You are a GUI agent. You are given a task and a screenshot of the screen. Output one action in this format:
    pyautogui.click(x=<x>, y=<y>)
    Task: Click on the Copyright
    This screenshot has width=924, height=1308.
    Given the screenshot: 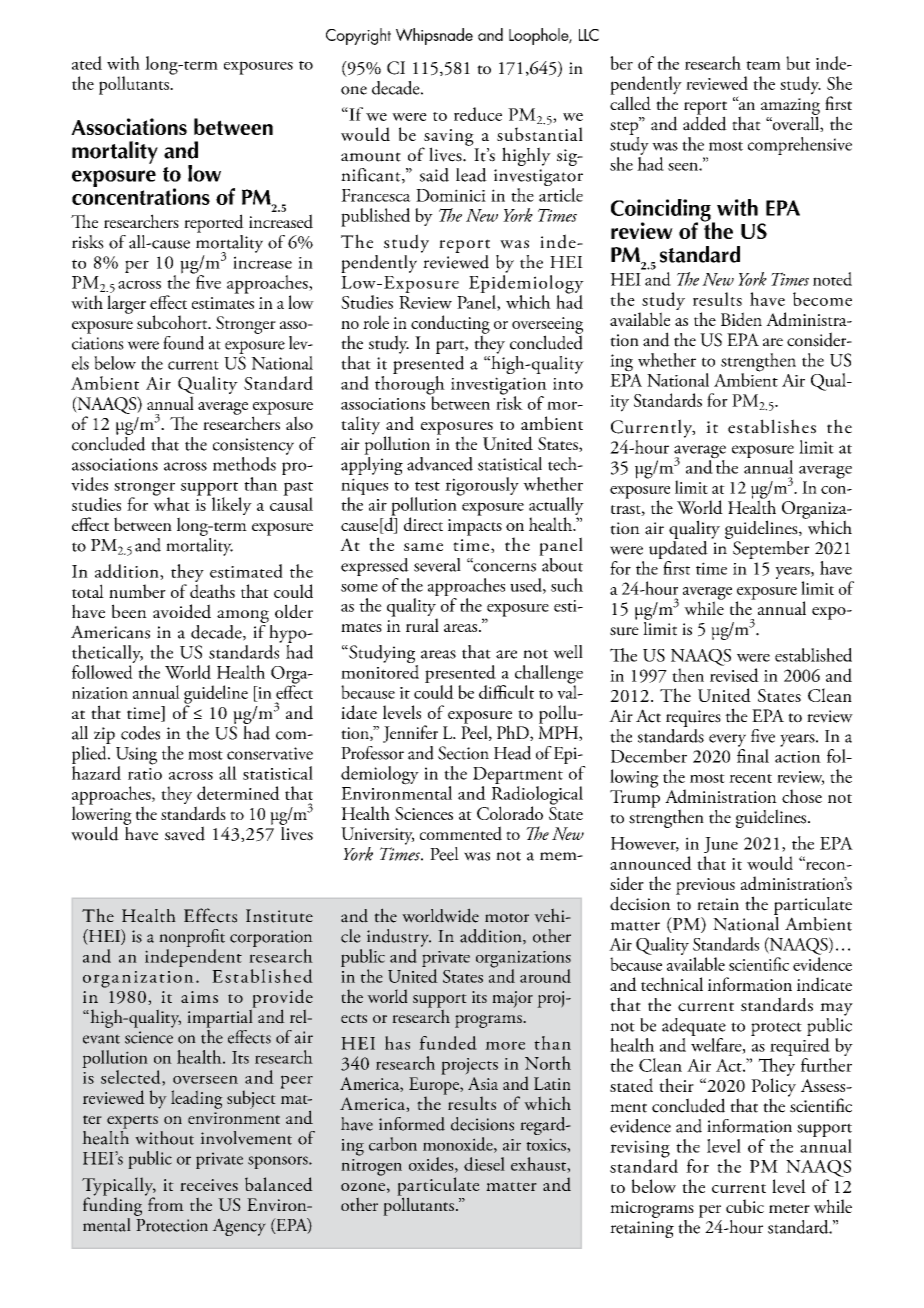 What is the action you would take?
    pyautogui.click(x=358, y=36)
